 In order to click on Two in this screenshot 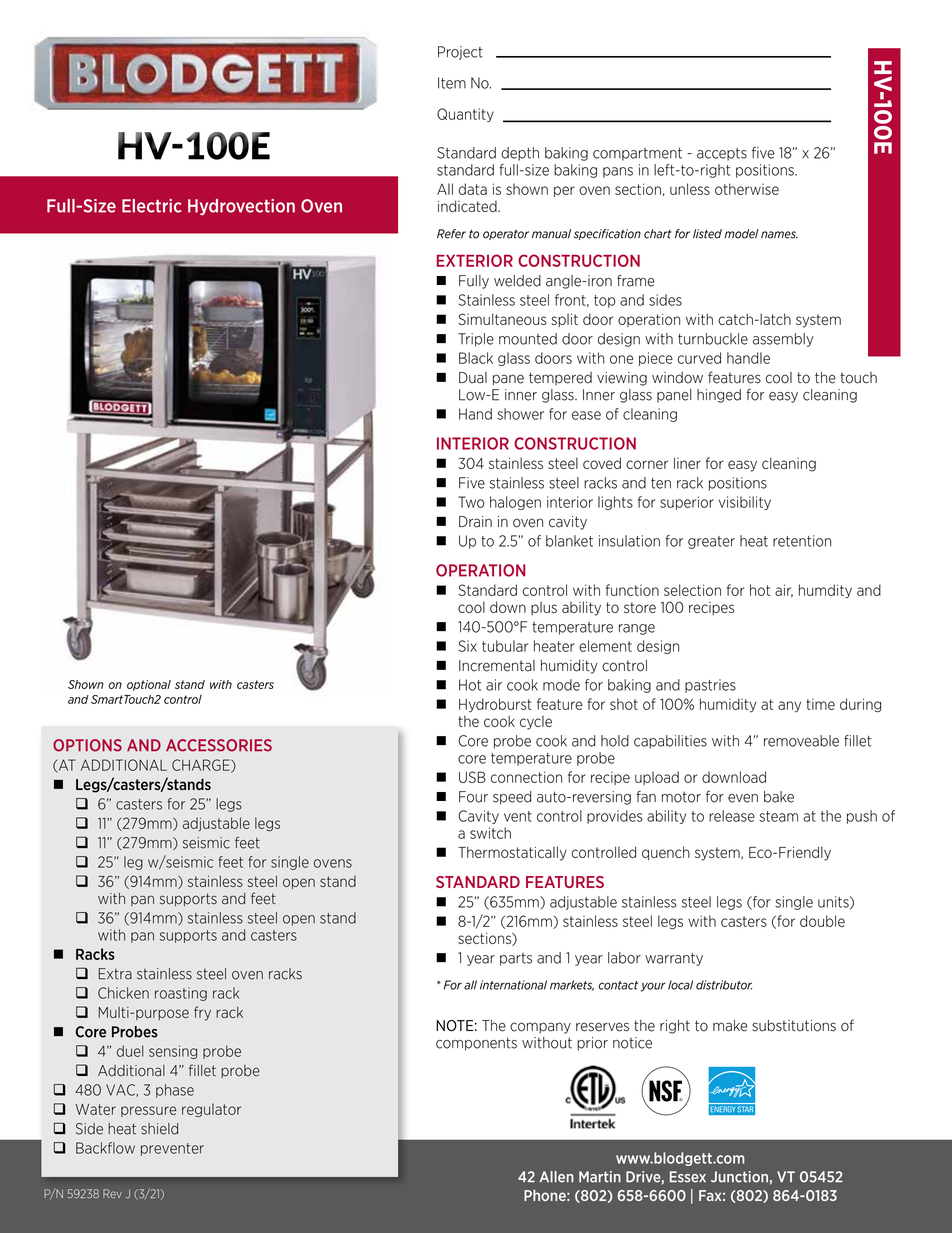, I will do `click(471, 502)`.
